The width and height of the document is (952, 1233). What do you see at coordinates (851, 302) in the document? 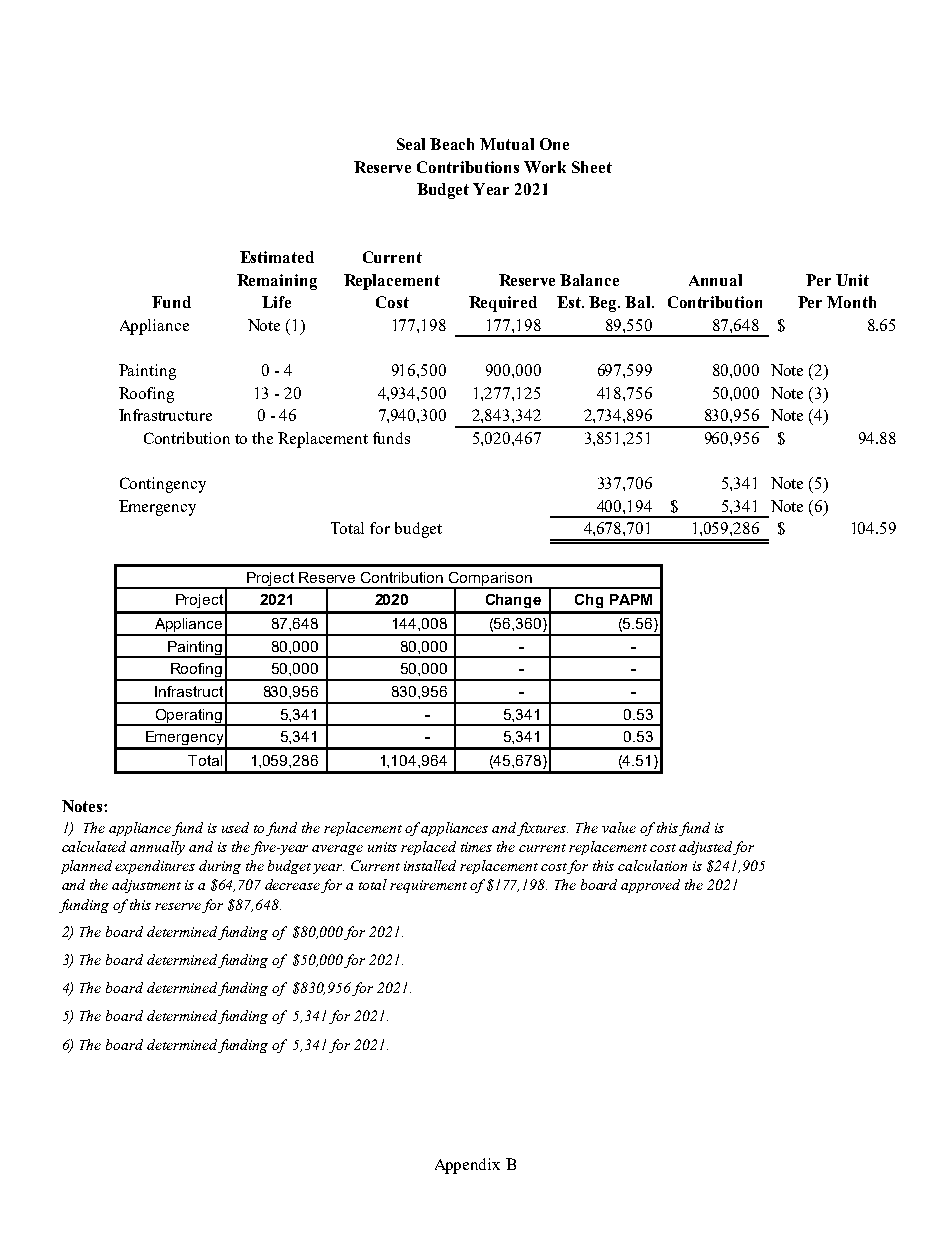
I see `Month` at bounding box center [851, 302].
